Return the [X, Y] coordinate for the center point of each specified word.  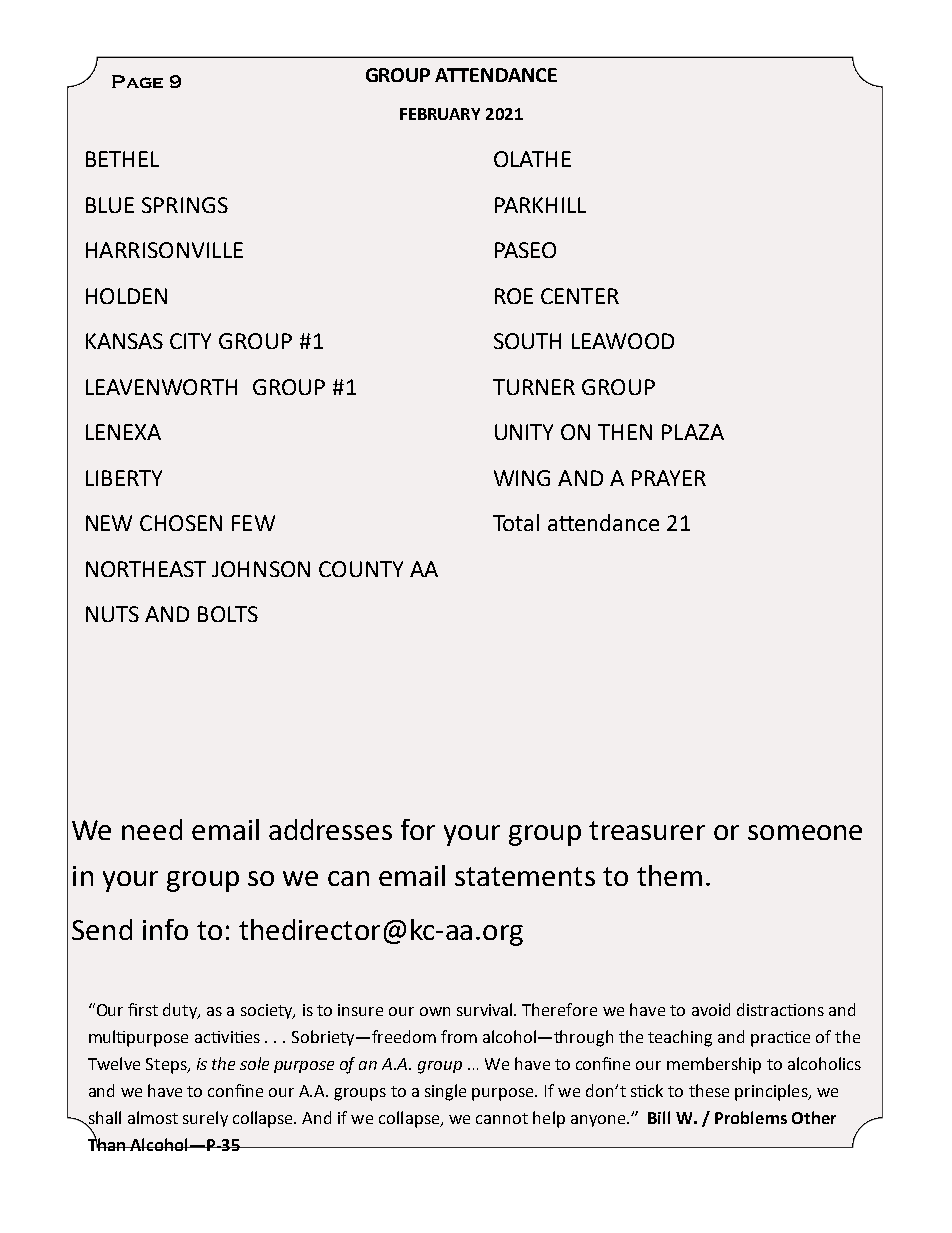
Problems [751, 1117]
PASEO [525, 250]
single [445, 1092]
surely [205, 1119]
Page [137, 81]
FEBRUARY [440, 114]
